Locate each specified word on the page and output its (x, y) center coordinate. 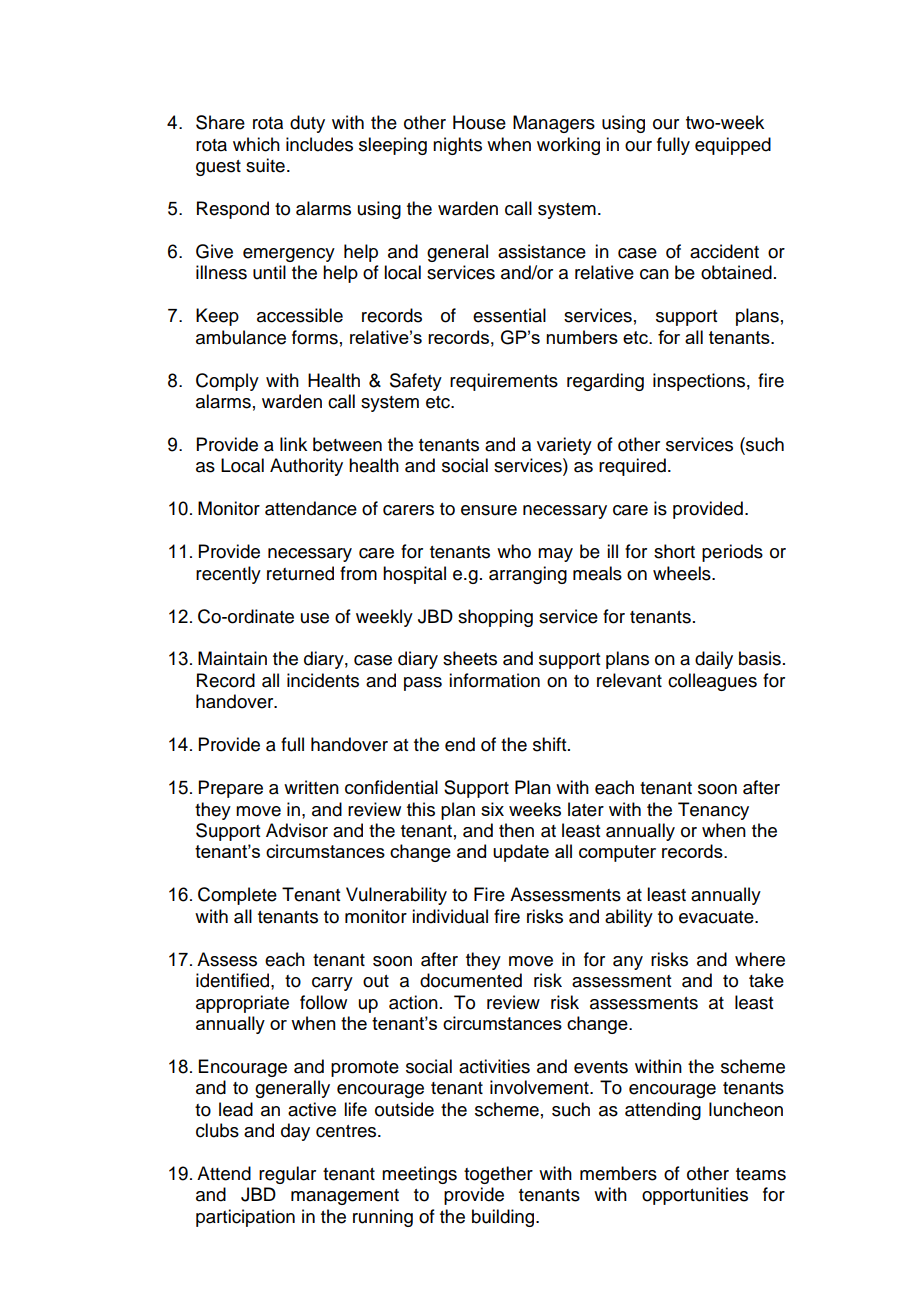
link (293, 444)
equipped (733, 146)
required (632, 467)
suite (265, 165)
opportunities (695, 1196)
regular (287, 1175)
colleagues (712, 682)
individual (450, 916)
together (498, 1175)
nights (457, 146)
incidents (323, 680)
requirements (504, 382)
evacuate (717, 917)
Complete (237, 896)
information (494, 680)
